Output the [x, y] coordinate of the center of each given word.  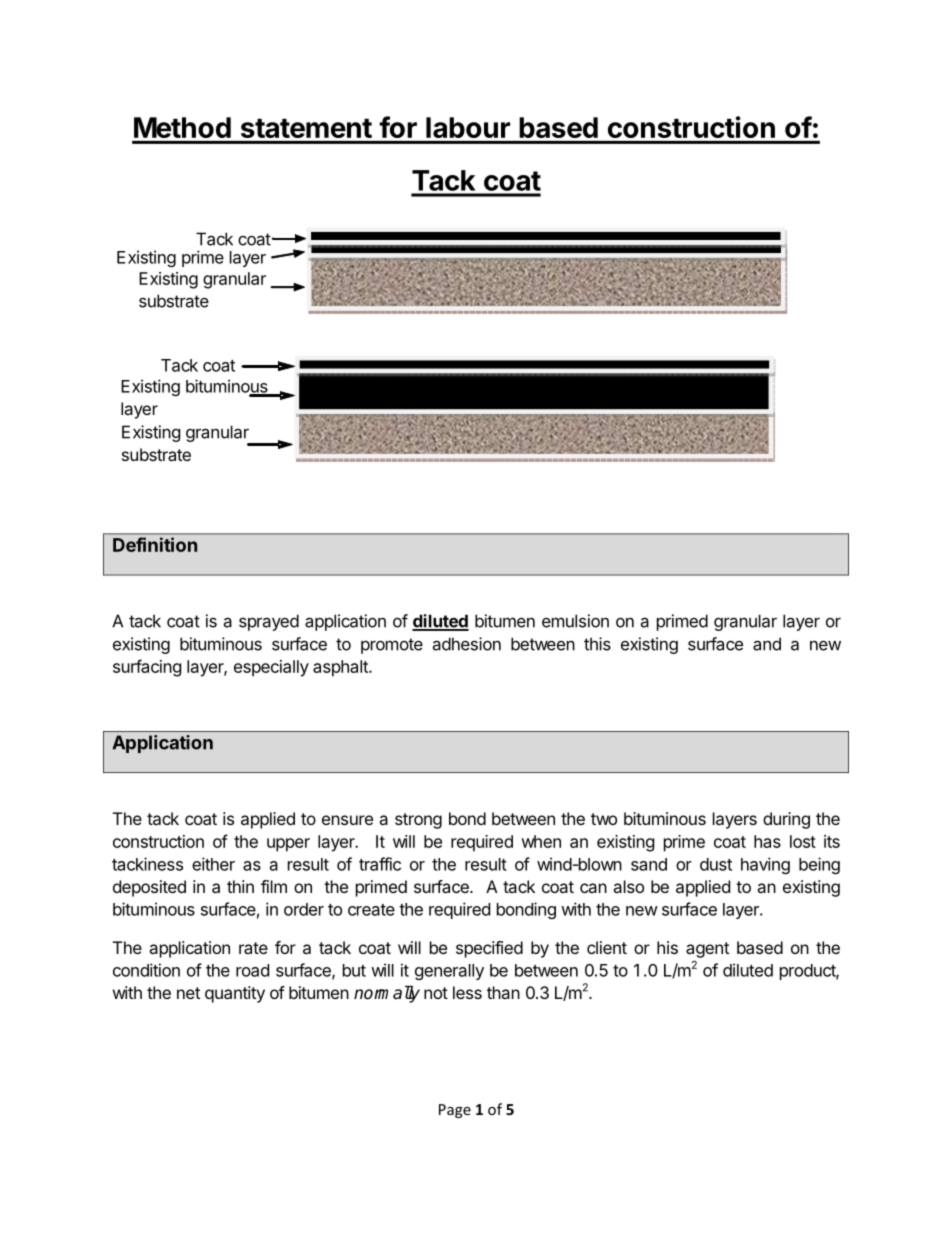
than [503, 992]
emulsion [575, 621]
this [597, 644]
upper [288, 845]
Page [455, 1111]
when [541, 841]
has [767, 841]
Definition [155, 544]
